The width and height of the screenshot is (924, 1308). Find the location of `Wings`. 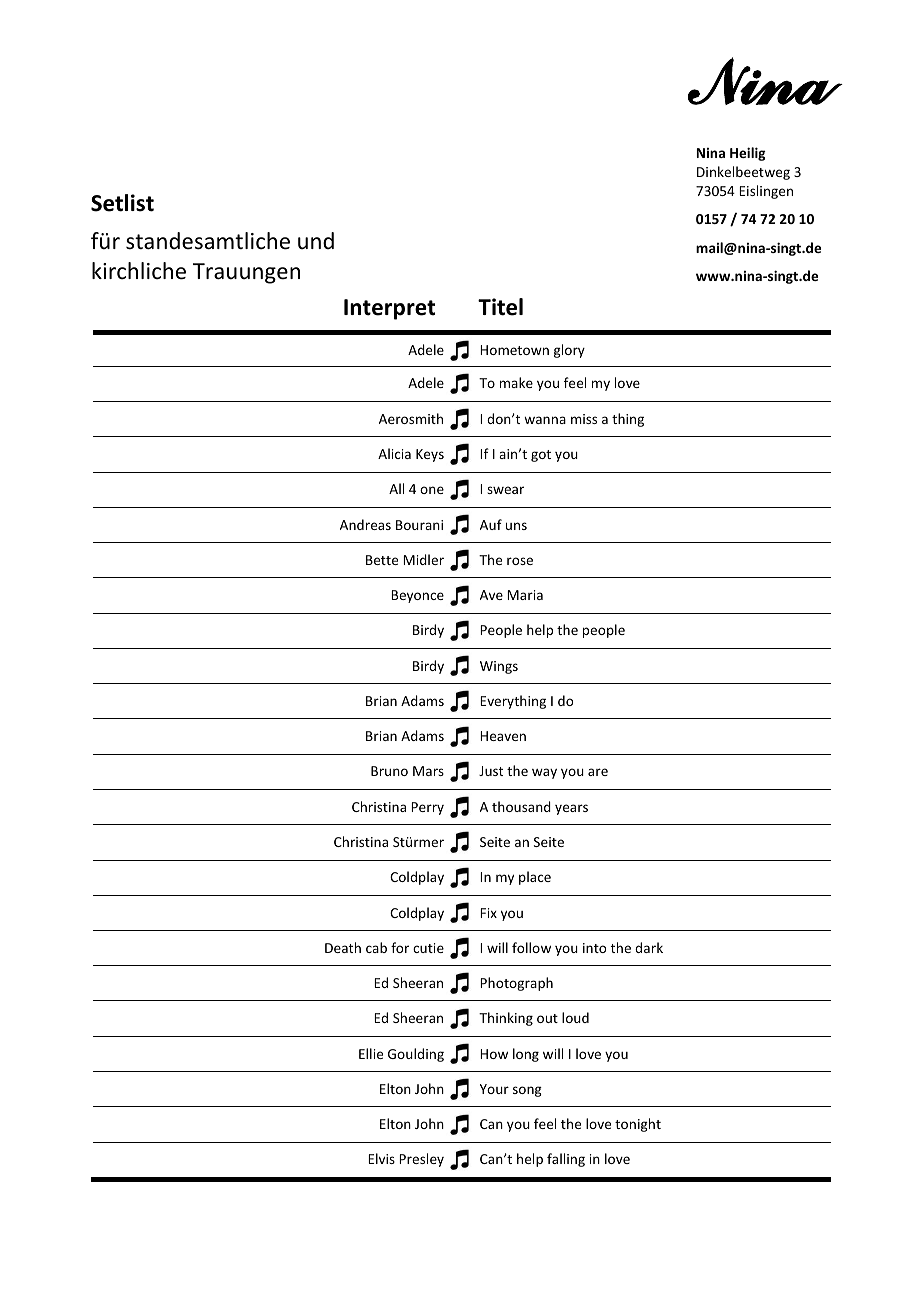

Wings is located at coordinates (499, 667).
